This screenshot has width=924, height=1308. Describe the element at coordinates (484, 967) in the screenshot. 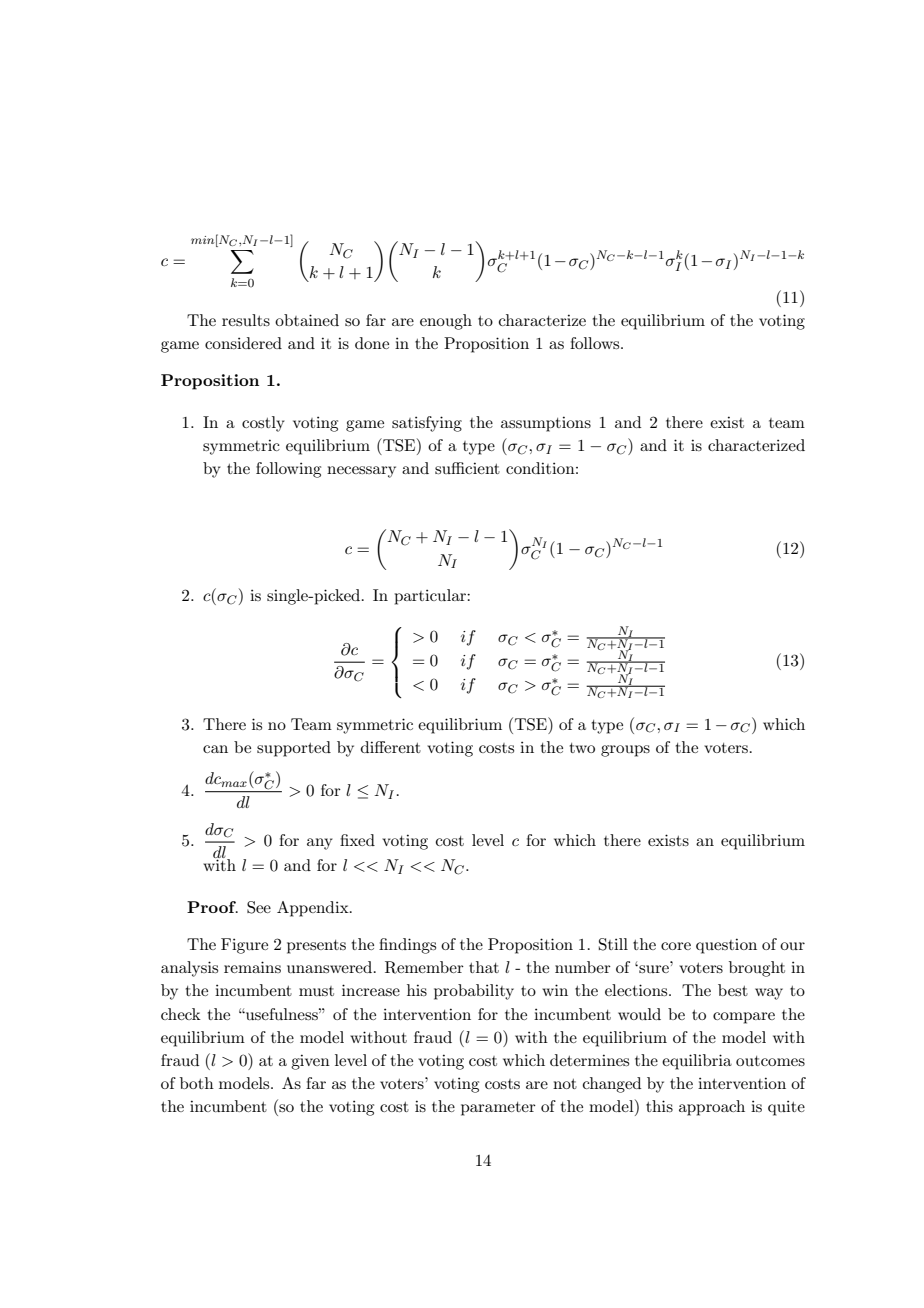

I see `that` at that location.
